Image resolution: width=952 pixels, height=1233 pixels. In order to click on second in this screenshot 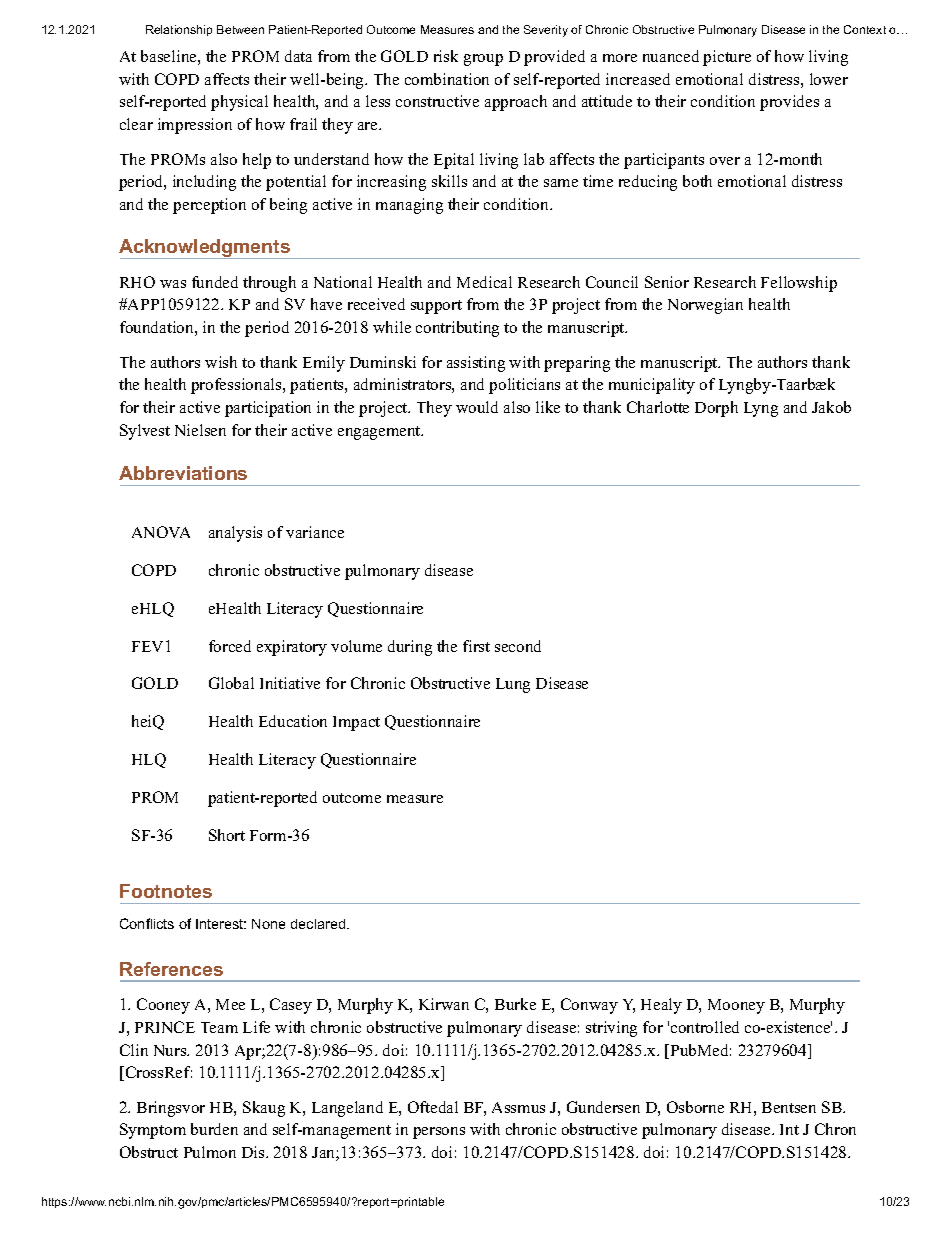, I will do `click(518, 646)`.
